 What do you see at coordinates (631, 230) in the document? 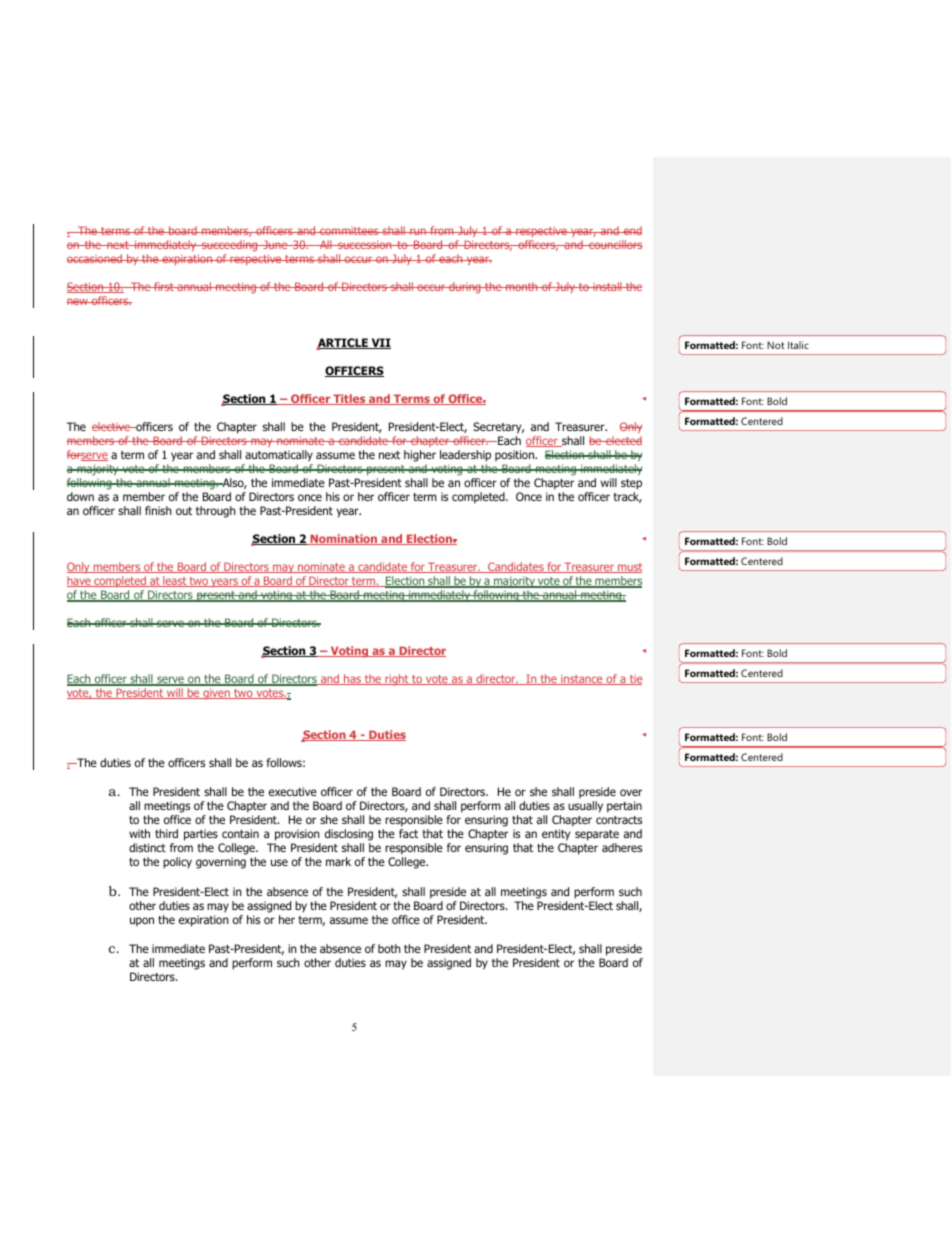
I see `end` at bounding box center [631, 230].
